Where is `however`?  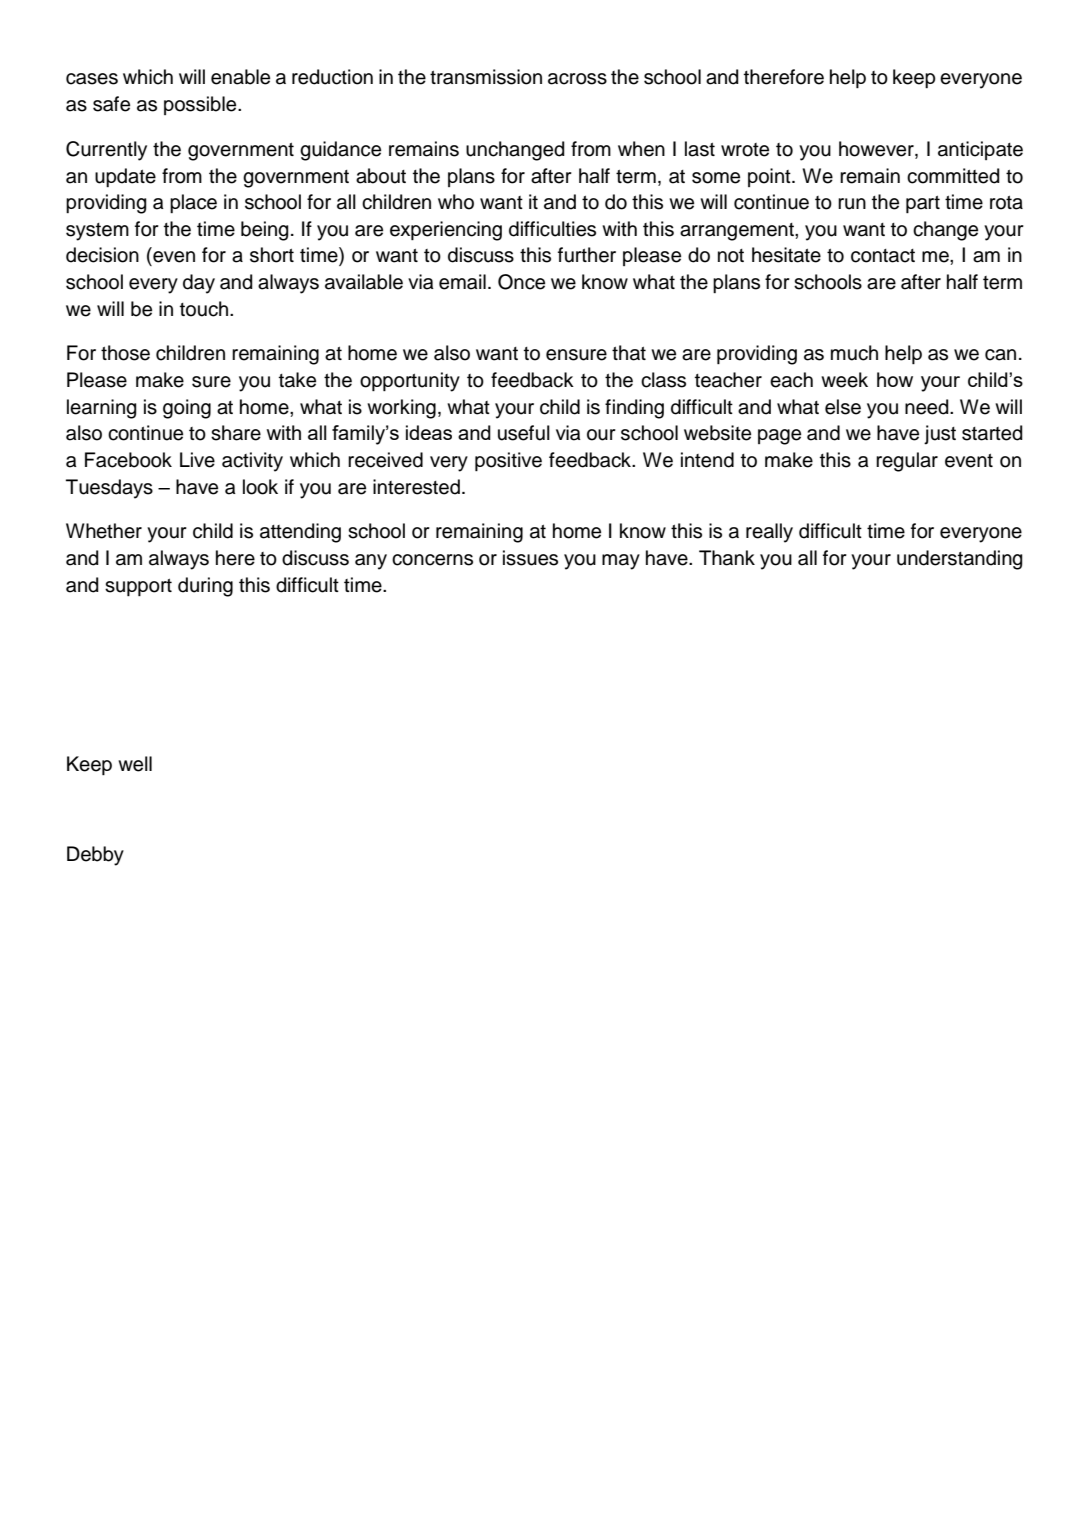
however is located at coordinates (877, 150).
